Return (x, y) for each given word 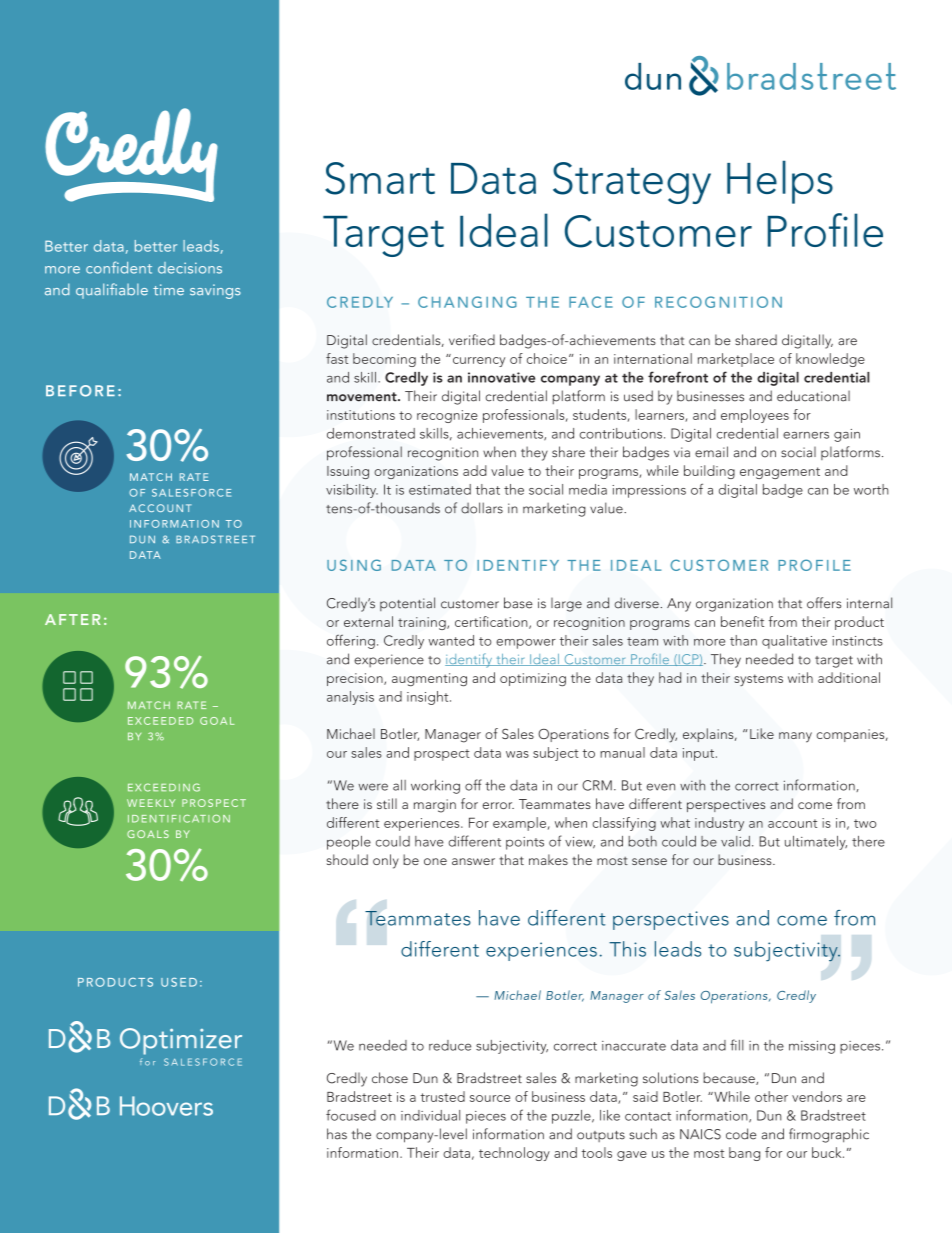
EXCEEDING (164, 787)
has (337, 1134)
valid (735, 841)
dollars (482, 508)
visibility (352, 491)
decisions (190, 268)
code (741, 1134)
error (498, 805)
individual (430, 1115)
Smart (380, 178)
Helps (780, 182)
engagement (780, 473)
